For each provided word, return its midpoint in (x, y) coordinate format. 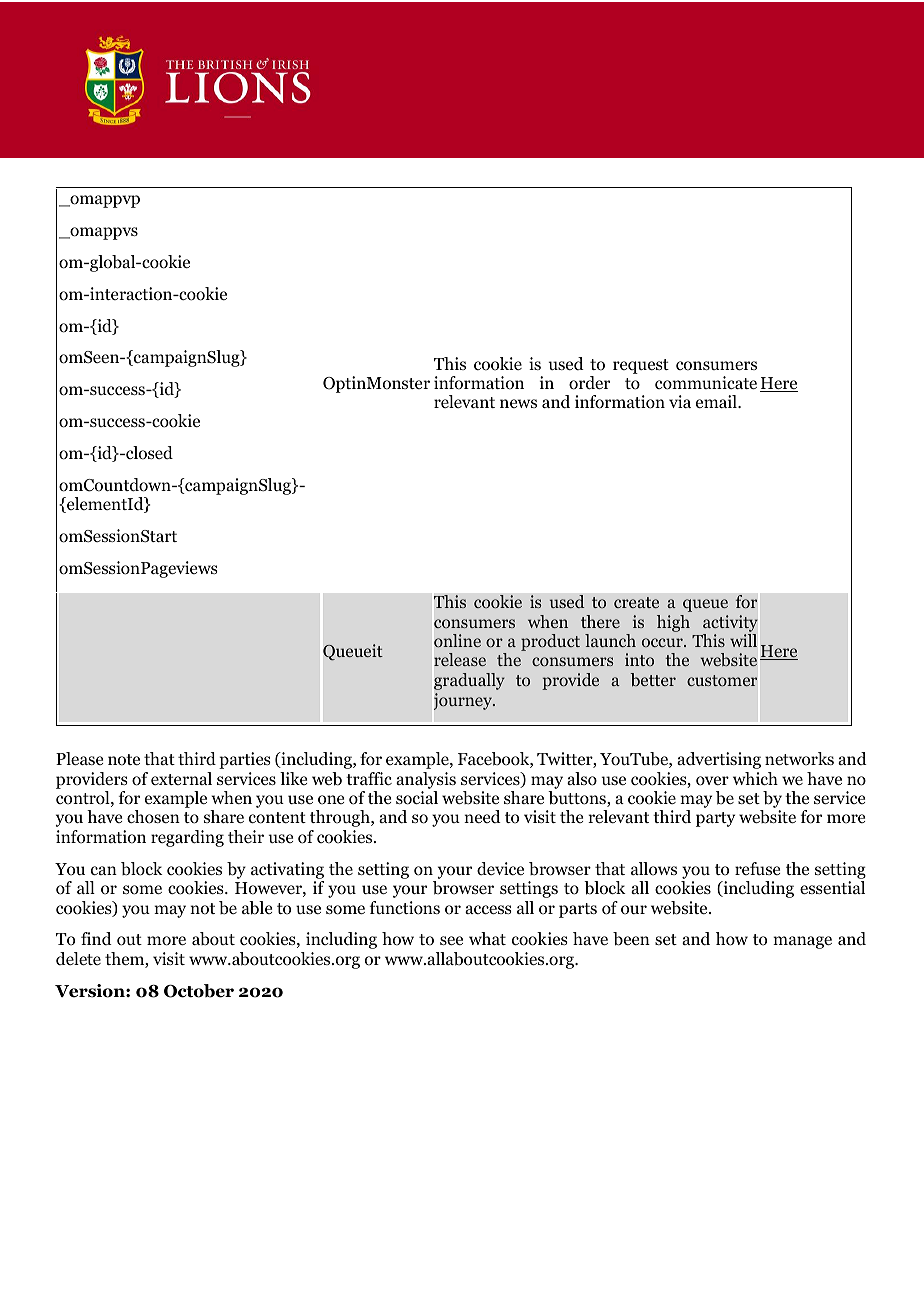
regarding (187, 838)
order (589, 383)
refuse (757, 868)
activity (730, 623)
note (124, 760)
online (457, 641)
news (518, 403)
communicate (706, 383)
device (500, 869)
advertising (719, 760)
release (460, 659)
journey (464, 701)
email (717, 401)
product (550, 642)
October (199, 991)
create (636, 602)
